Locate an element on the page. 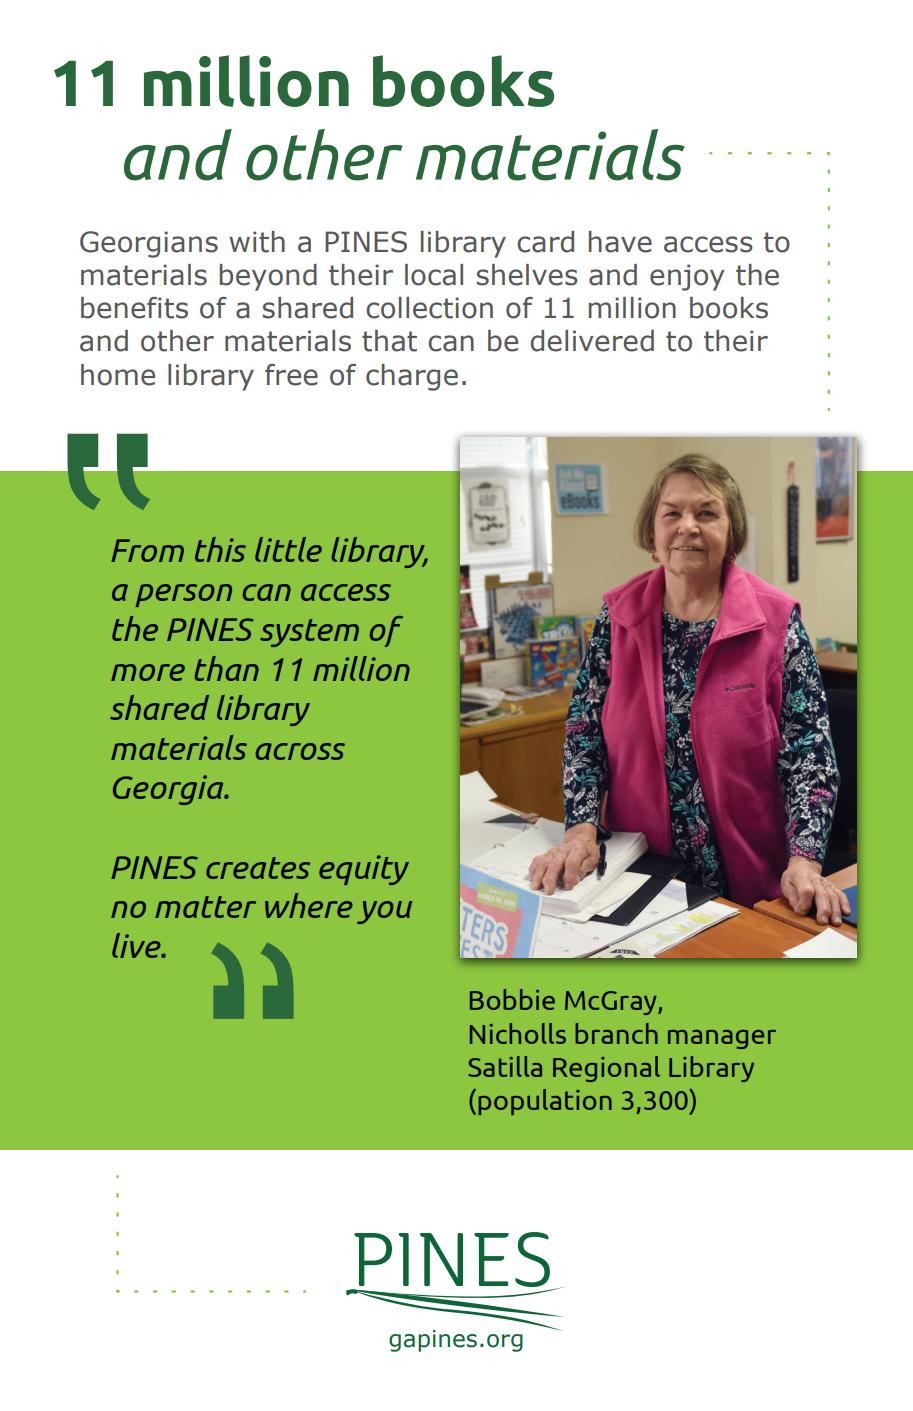 The image size is (913, 1411). across is located at coordinates (300, 751).
